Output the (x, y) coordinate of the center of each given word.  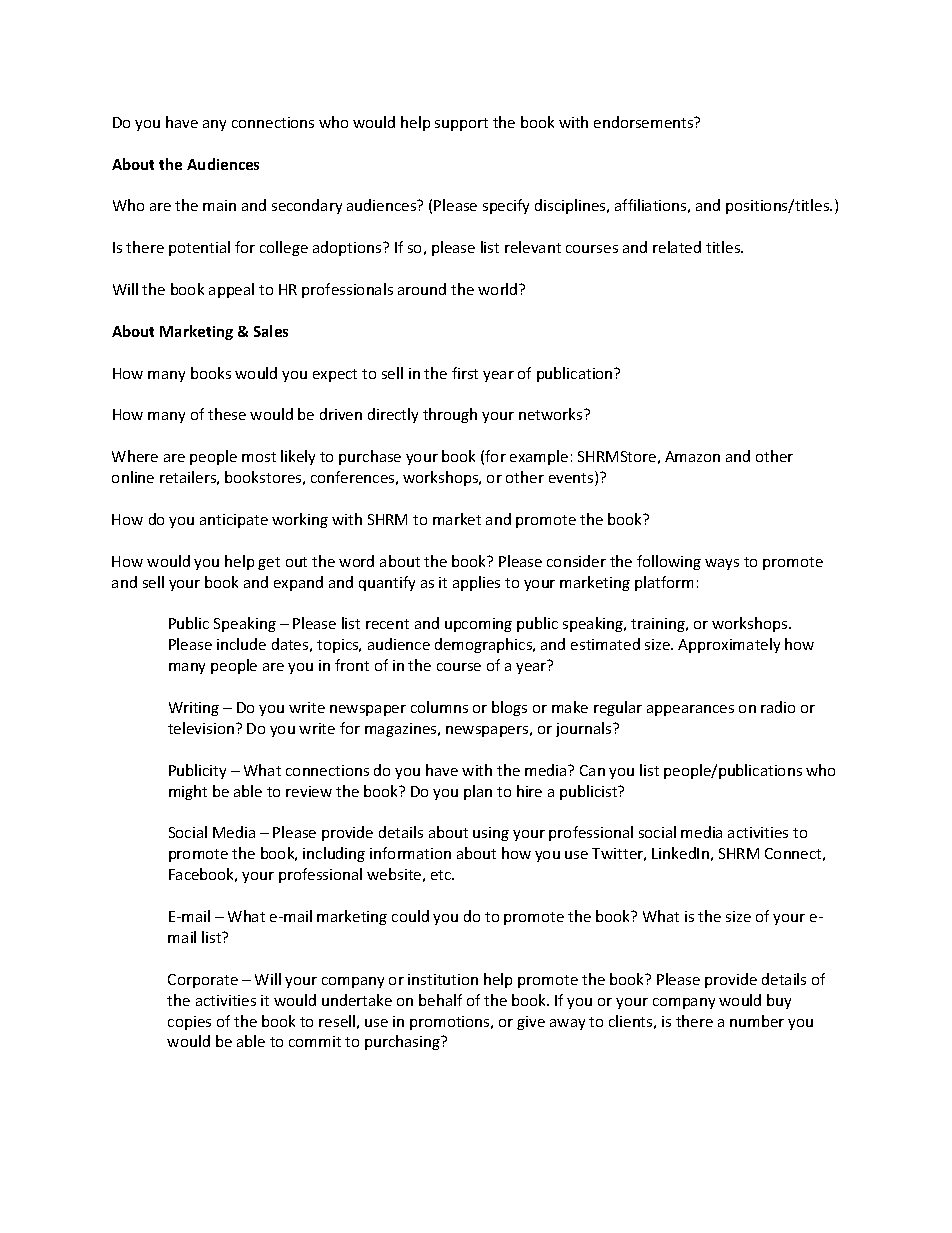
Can (592, 770)
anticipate (234, 521)
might (188, 792)
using (491, 834)
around (422, 289)
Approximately (729, 645)
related (677, 247)
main (219, 205)
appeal (231, 290)
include (241, 644)
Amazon (692, 456)
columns (439, 707)
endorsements (645, 122)
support (461, 124)
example (539, 457)
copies (189, 1023)
